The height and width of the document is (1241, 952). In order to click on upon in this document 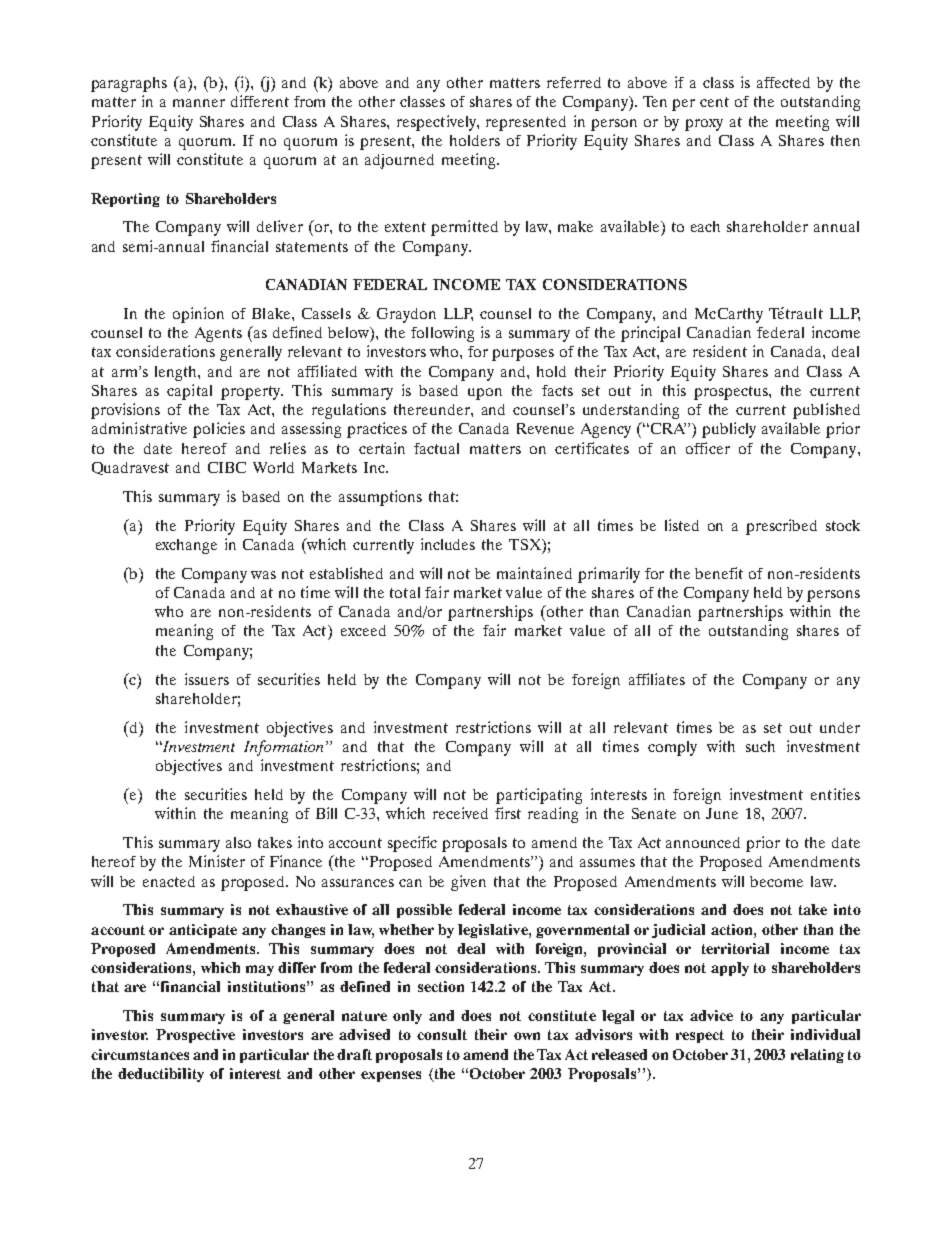, I will do `click(485, 394)`.
